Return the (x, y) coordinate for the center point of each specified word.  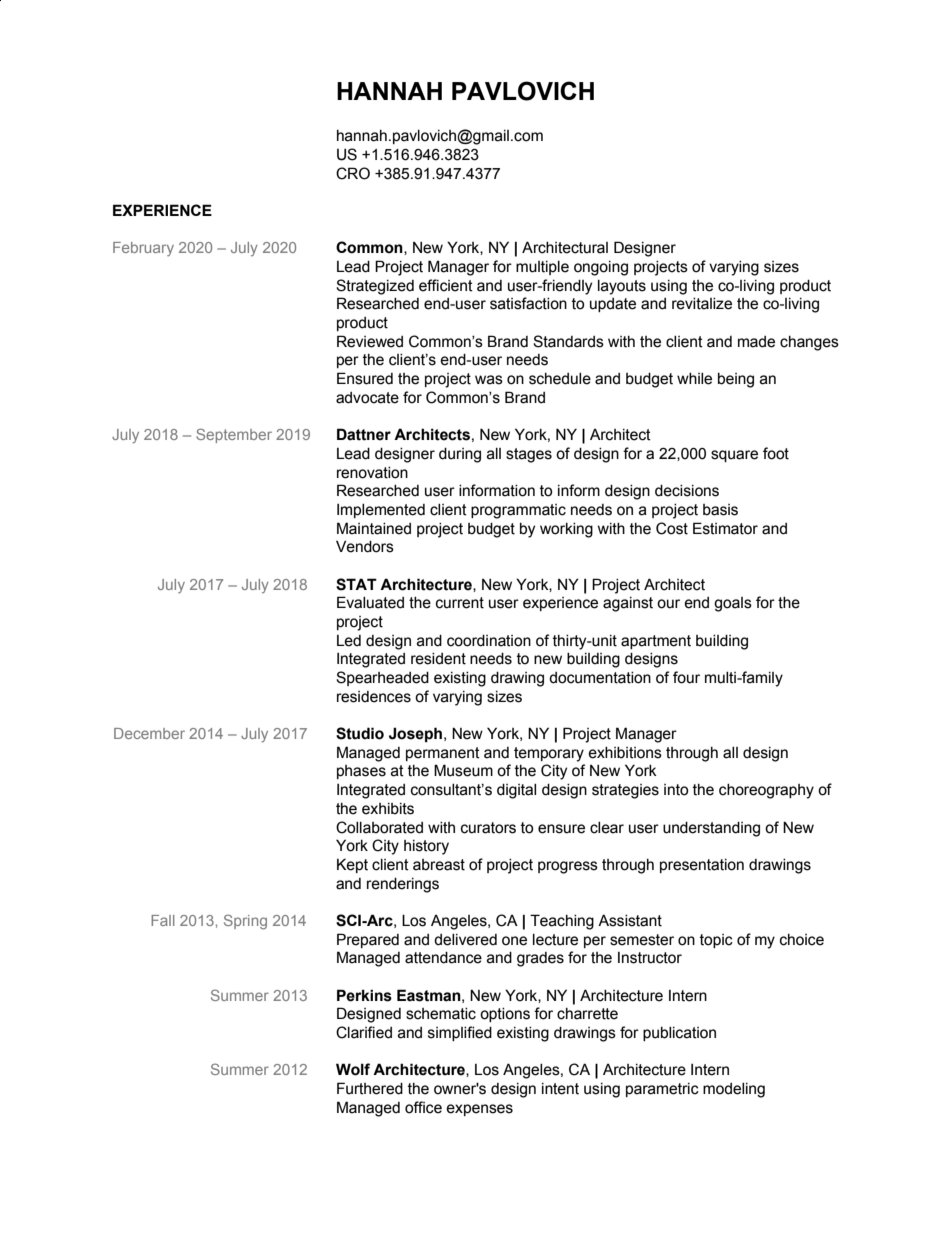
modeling (734, 1090)
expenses (479, 1110)
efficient (446, 285)
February (143, 249)
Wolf (353, 1069)
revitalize (702, 304)
